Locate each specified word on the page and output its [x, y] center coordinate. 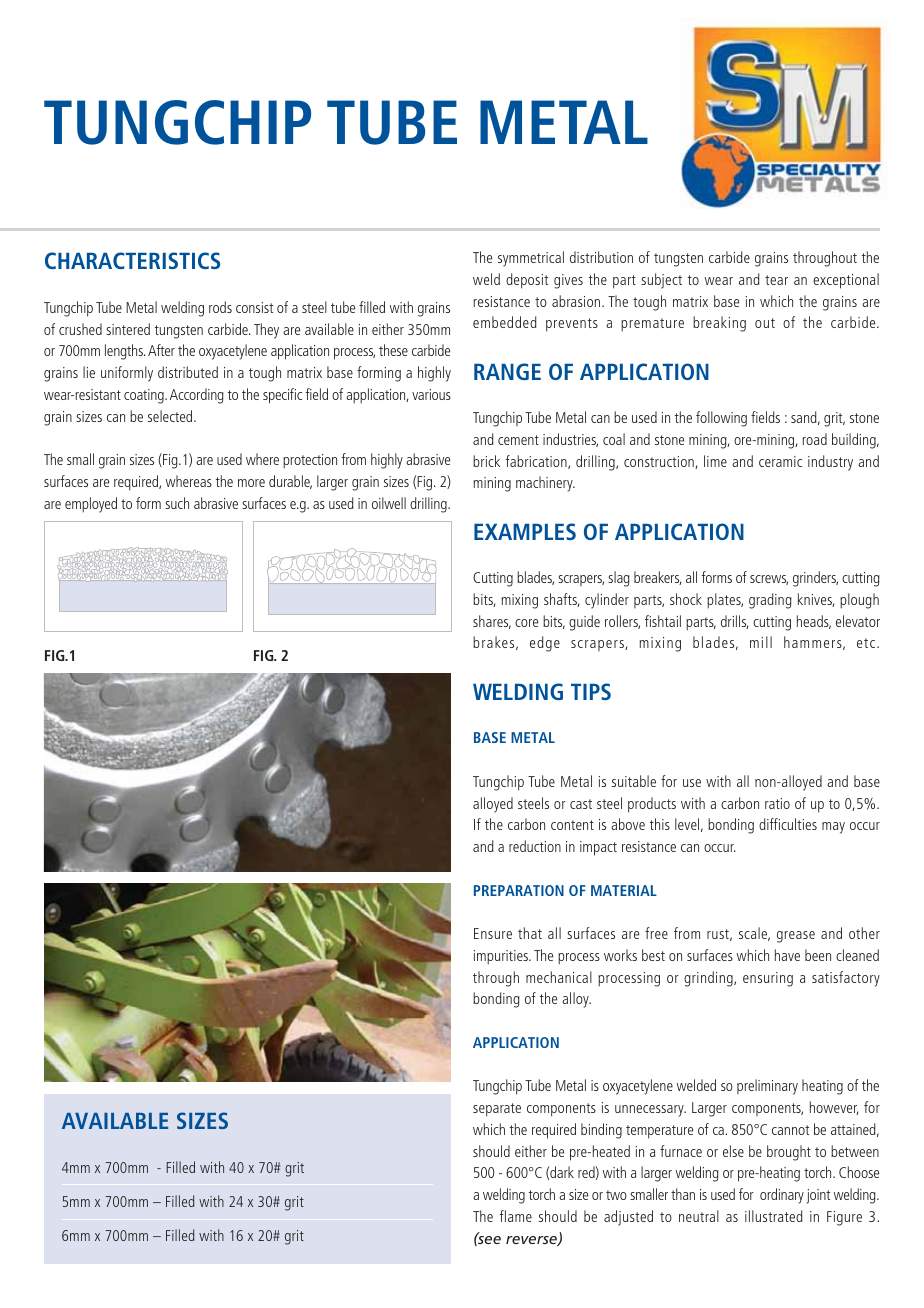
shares [492, 622]
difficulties [788, 824]
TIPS [591, 691]
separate [497, 1110]
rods [220, 307]
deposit [527, 281]
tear [776, 280]
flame [515, 1216]
